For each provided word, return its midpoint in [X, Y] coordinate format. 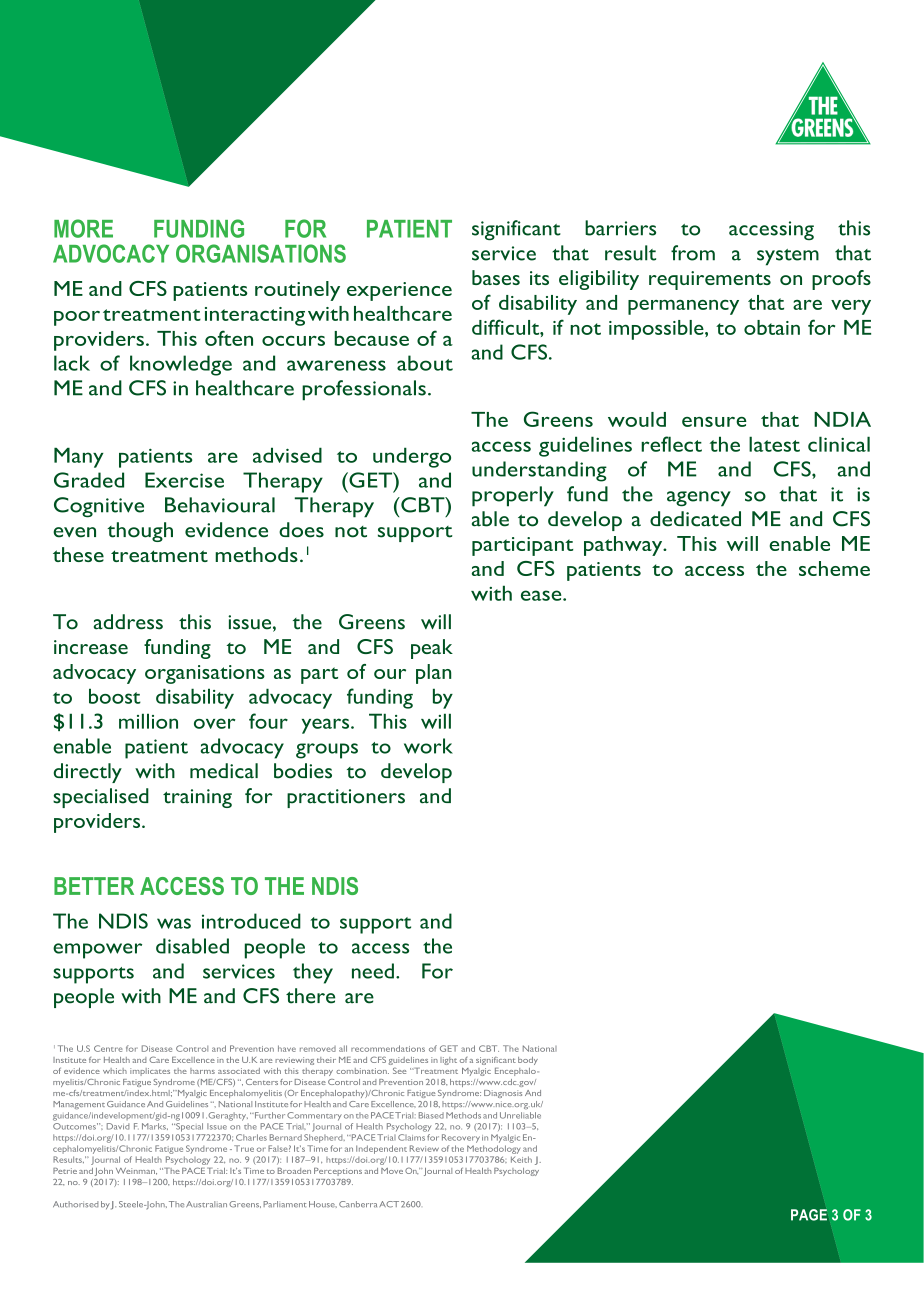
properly [513, 496]
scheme [834, 568]
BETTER [94, 886]
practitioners [346, 798]
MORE [83, 228]
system [788, 257]
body [528, 1061]
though [140, 532]
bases [496, 277]
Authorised [75, 1204]
